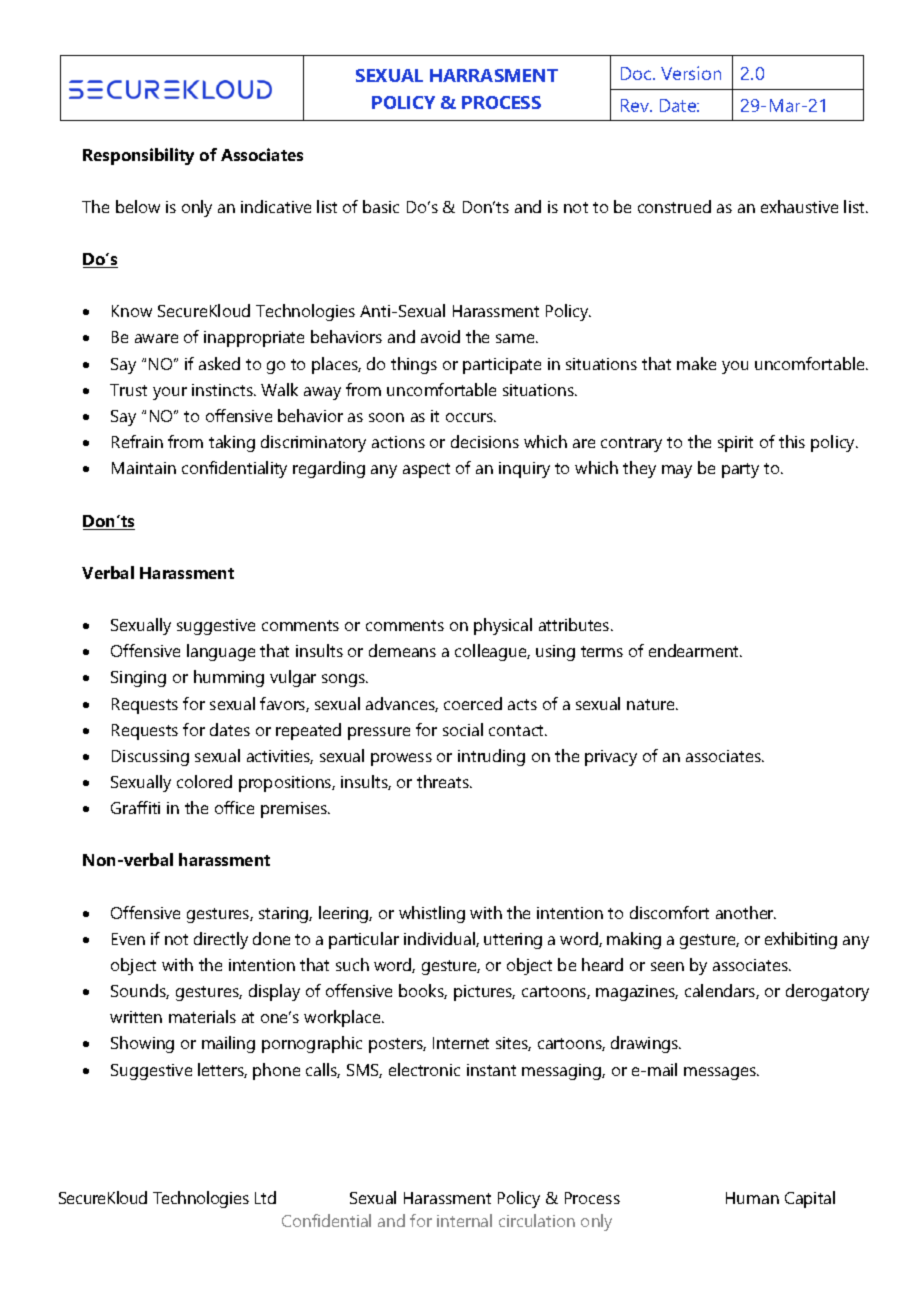  I want to click on HARRASMENT, so click(494, 75).
